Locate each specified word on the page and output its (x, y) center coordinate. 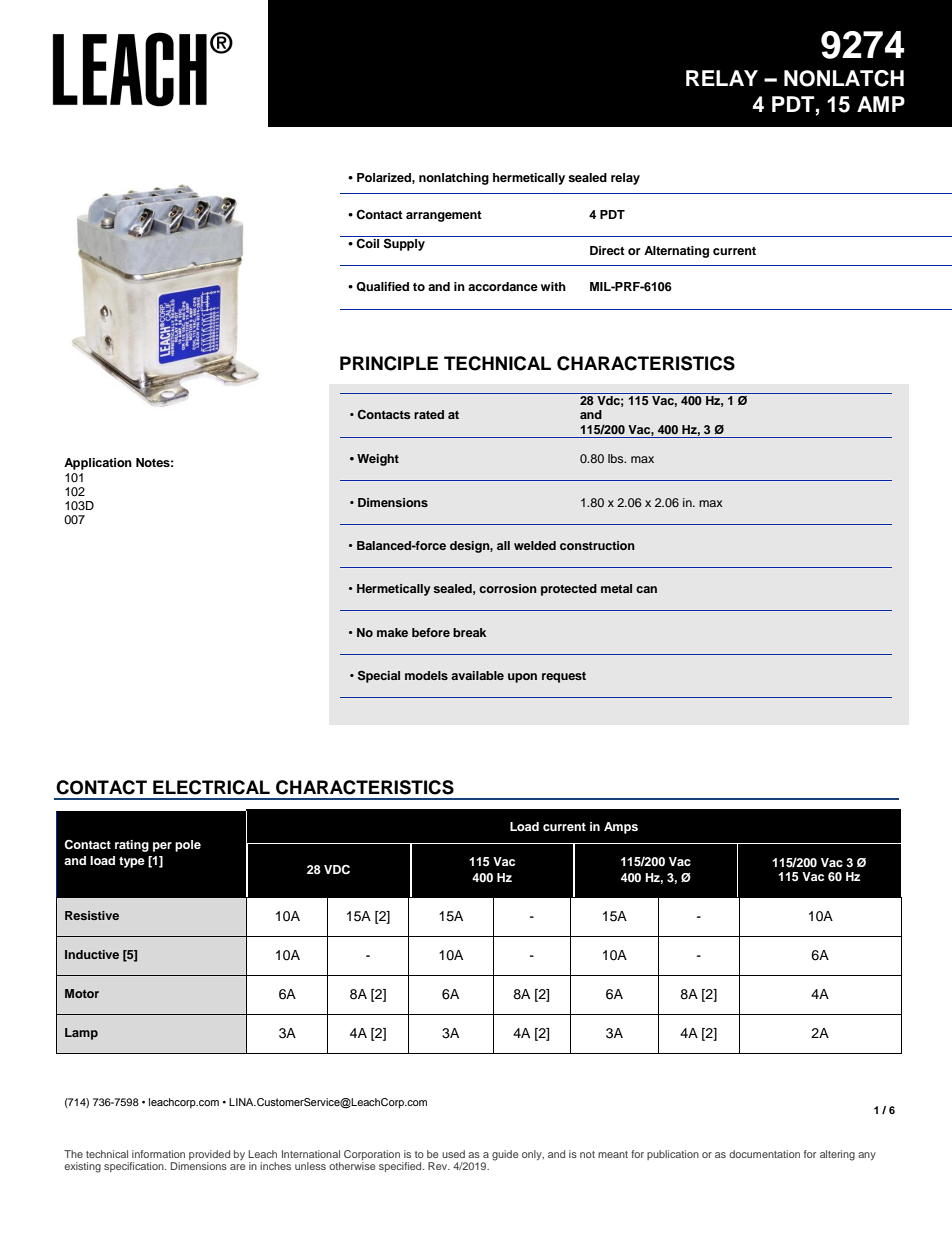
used (453, 1154)
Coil (367, 244)
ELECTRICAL (211, 787)
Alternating (676, 252)
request (564, 677)
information (158, 1154)
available (477, 675)
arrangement (444, 216)
